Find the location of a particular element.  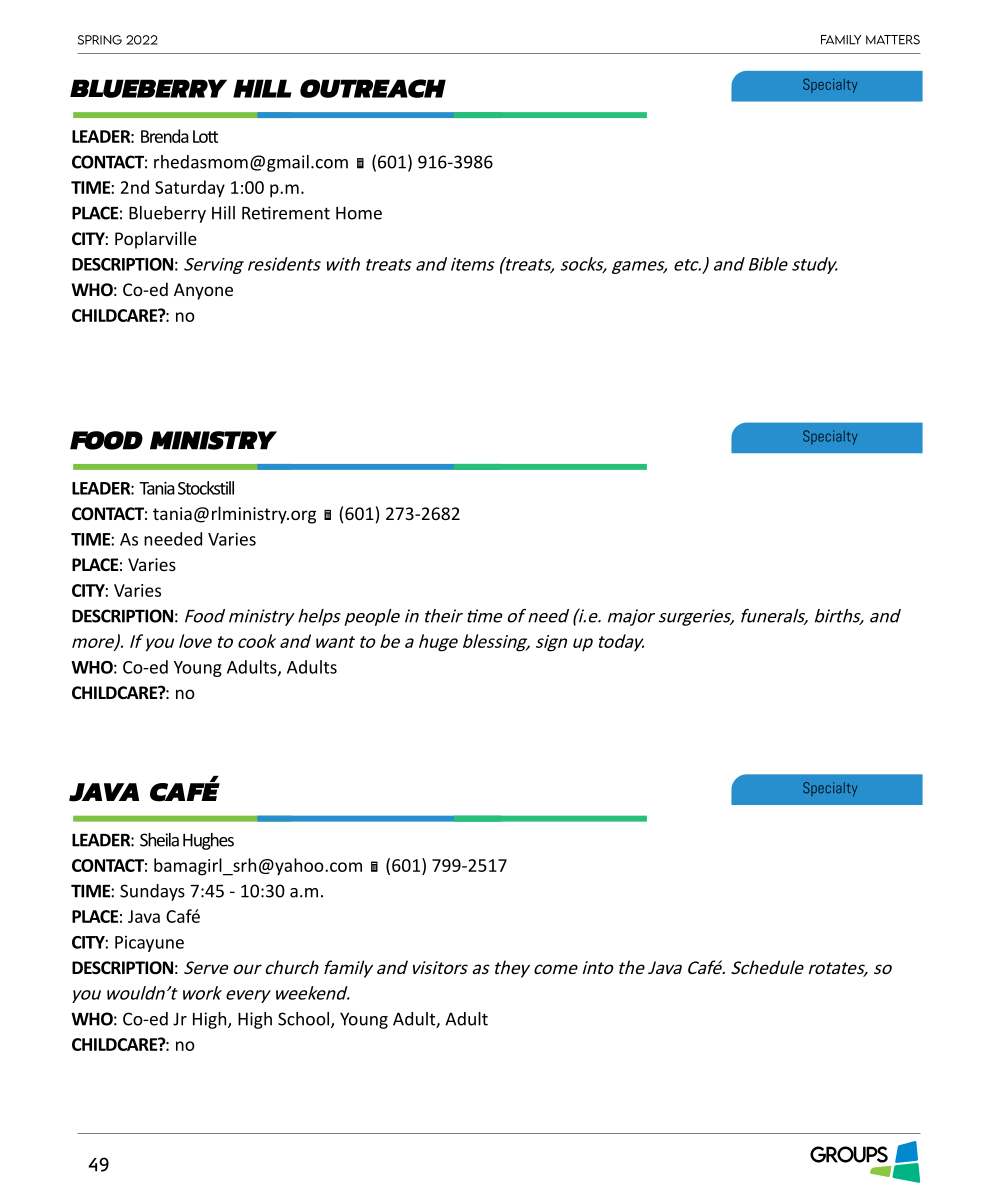

Hughes is located at coordinates (208, 841).
